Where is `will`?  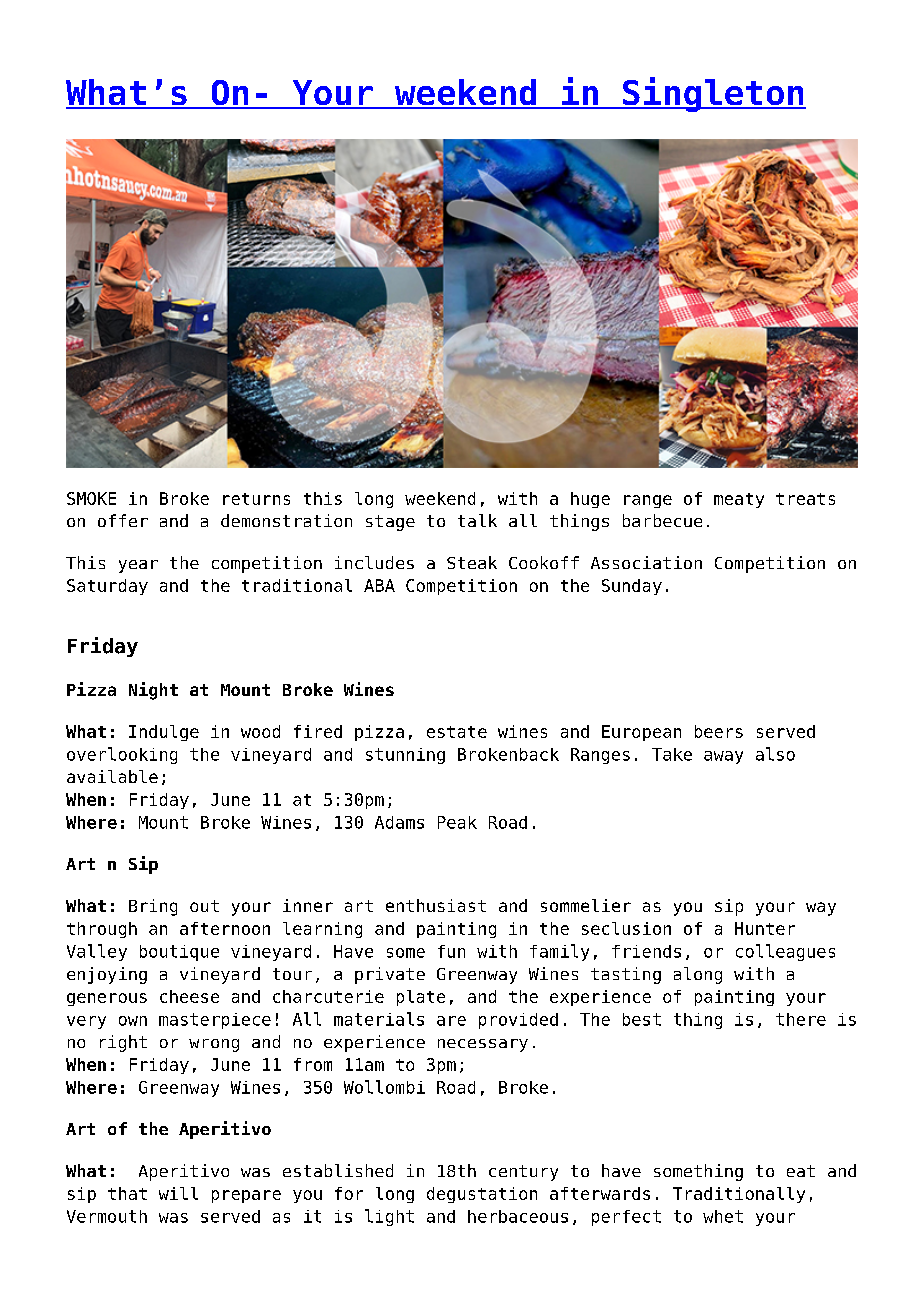 will is located at coordinates (178, 1193).
